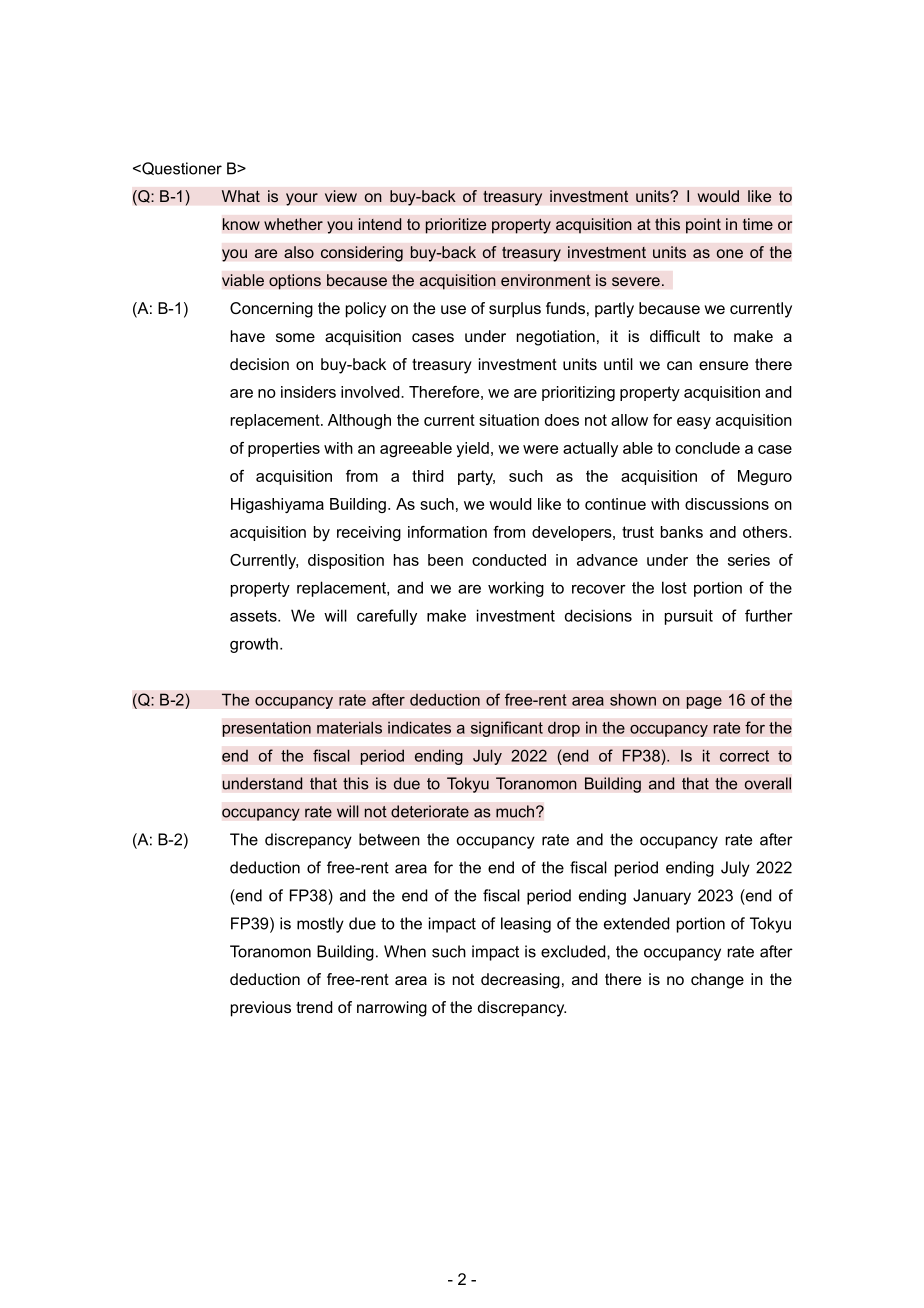  I want to click on prioritize, so click(456, 226).
